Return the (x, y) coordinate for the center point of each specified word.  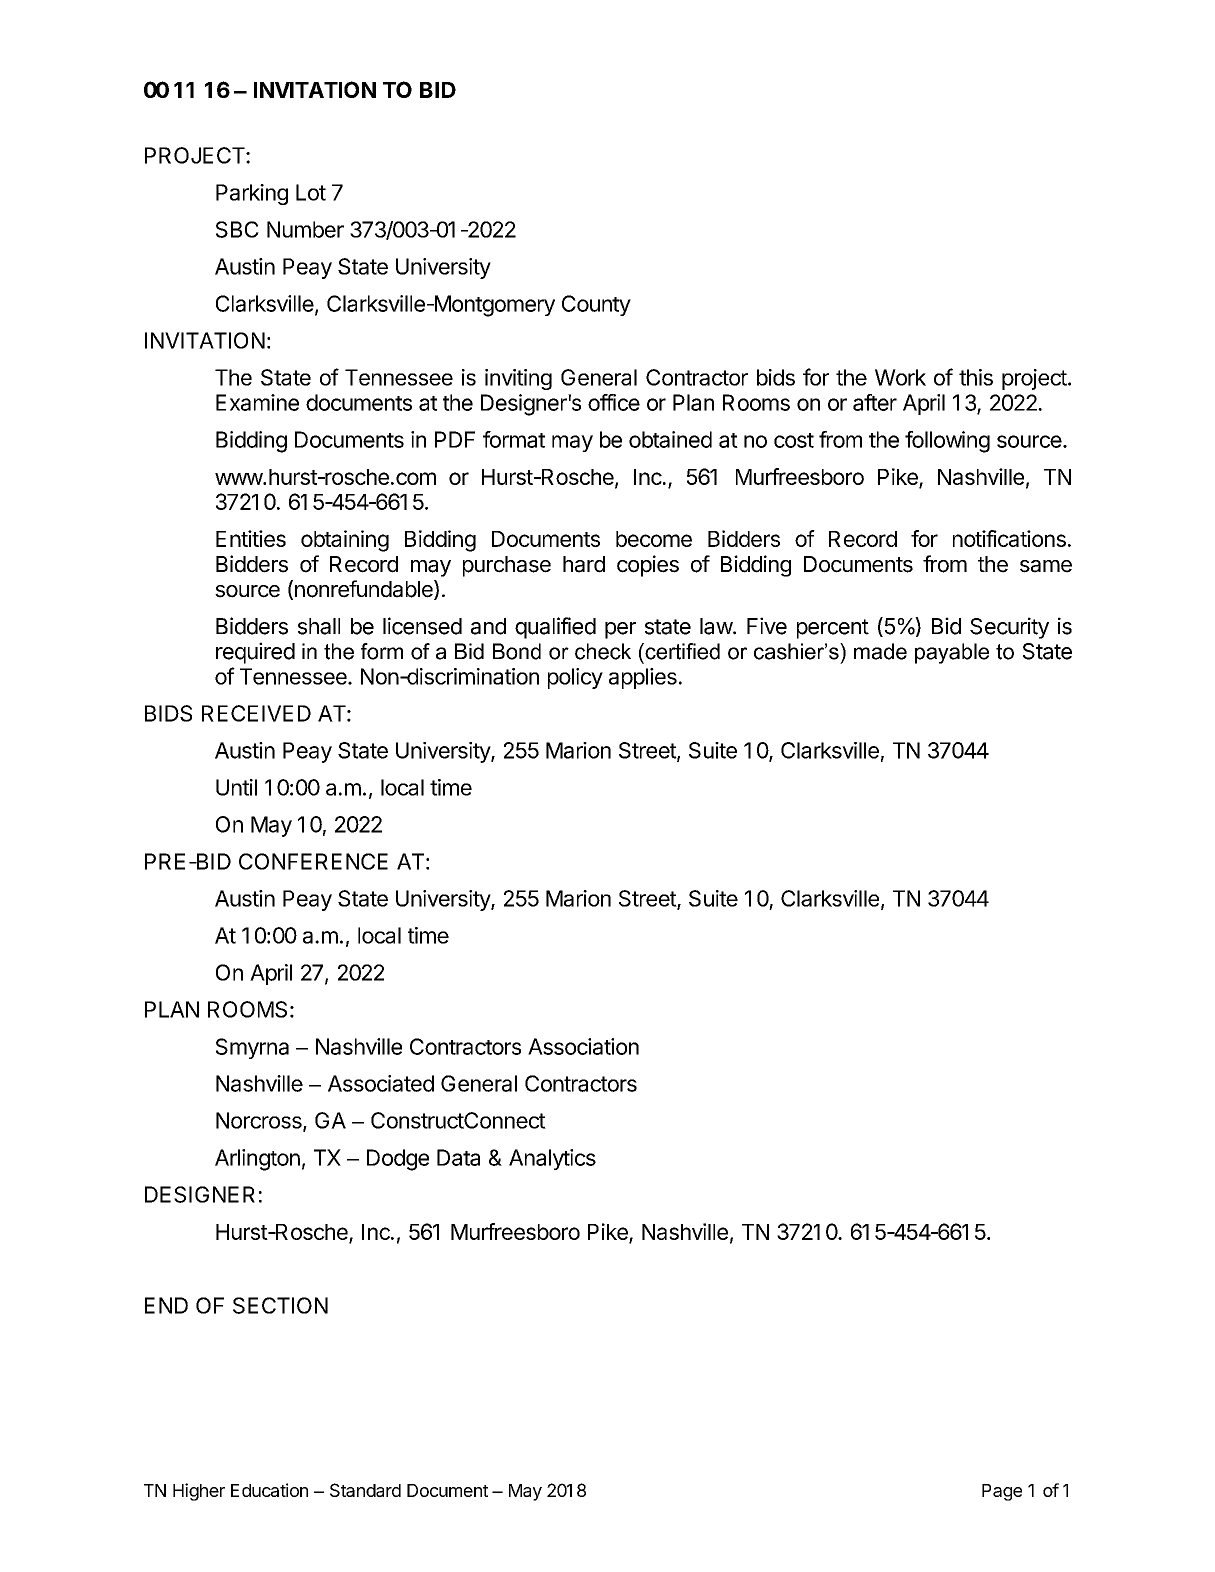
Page (1002, 1492)
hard (584, 564)
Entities (251, 538)
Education (269, 1490)
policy (575, 678)
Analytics (552, 1159)
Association (583, 1046)
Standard (365, 1490)
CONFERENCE (313, 861)
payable (952, 653)
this (976, 377)
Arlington (257, 1160)
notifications (1009, 538)
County (596, 305)
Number (305, 229)
